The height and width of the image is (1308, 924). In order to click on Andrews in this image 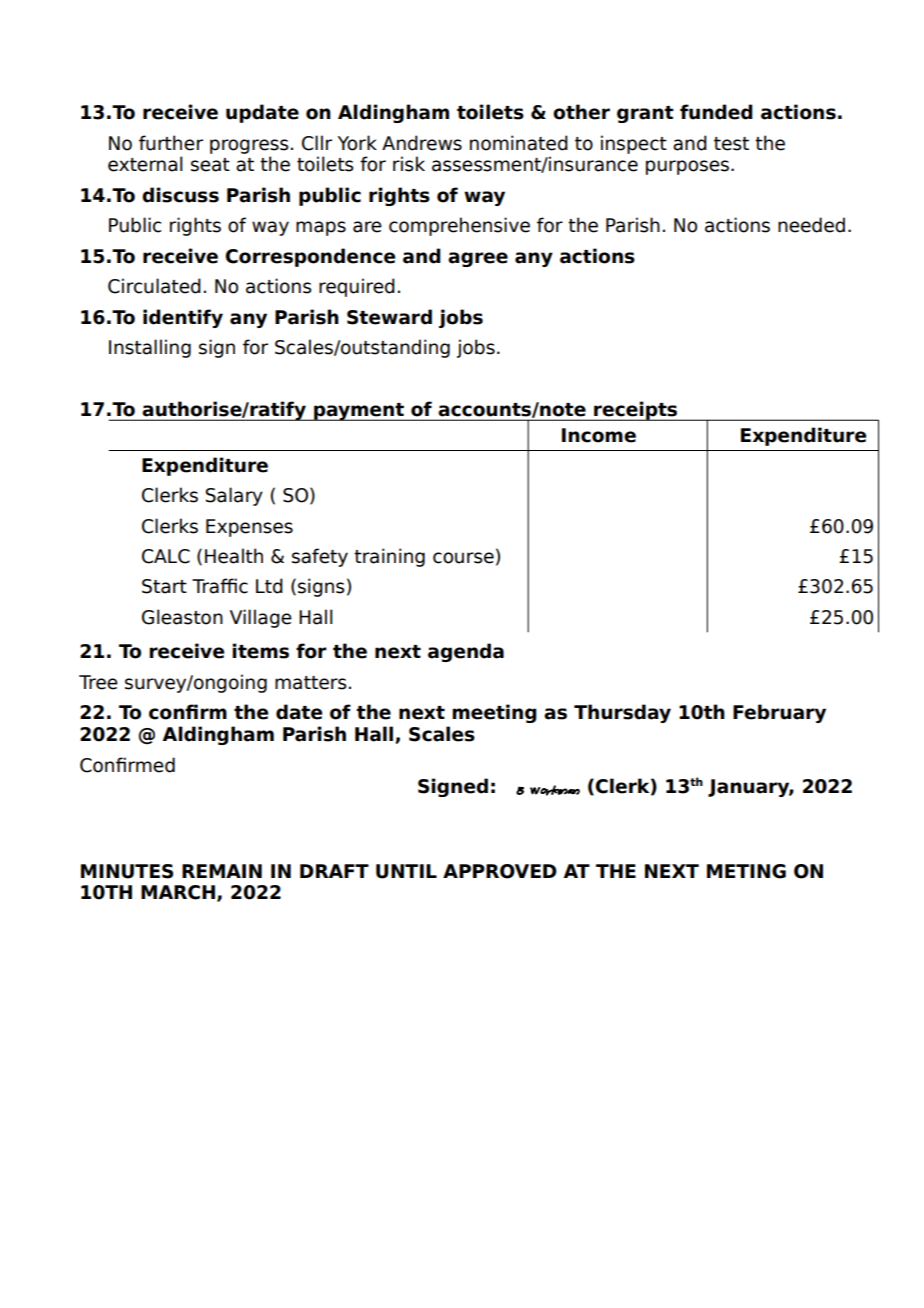, I will do `click(422, 143)`.
